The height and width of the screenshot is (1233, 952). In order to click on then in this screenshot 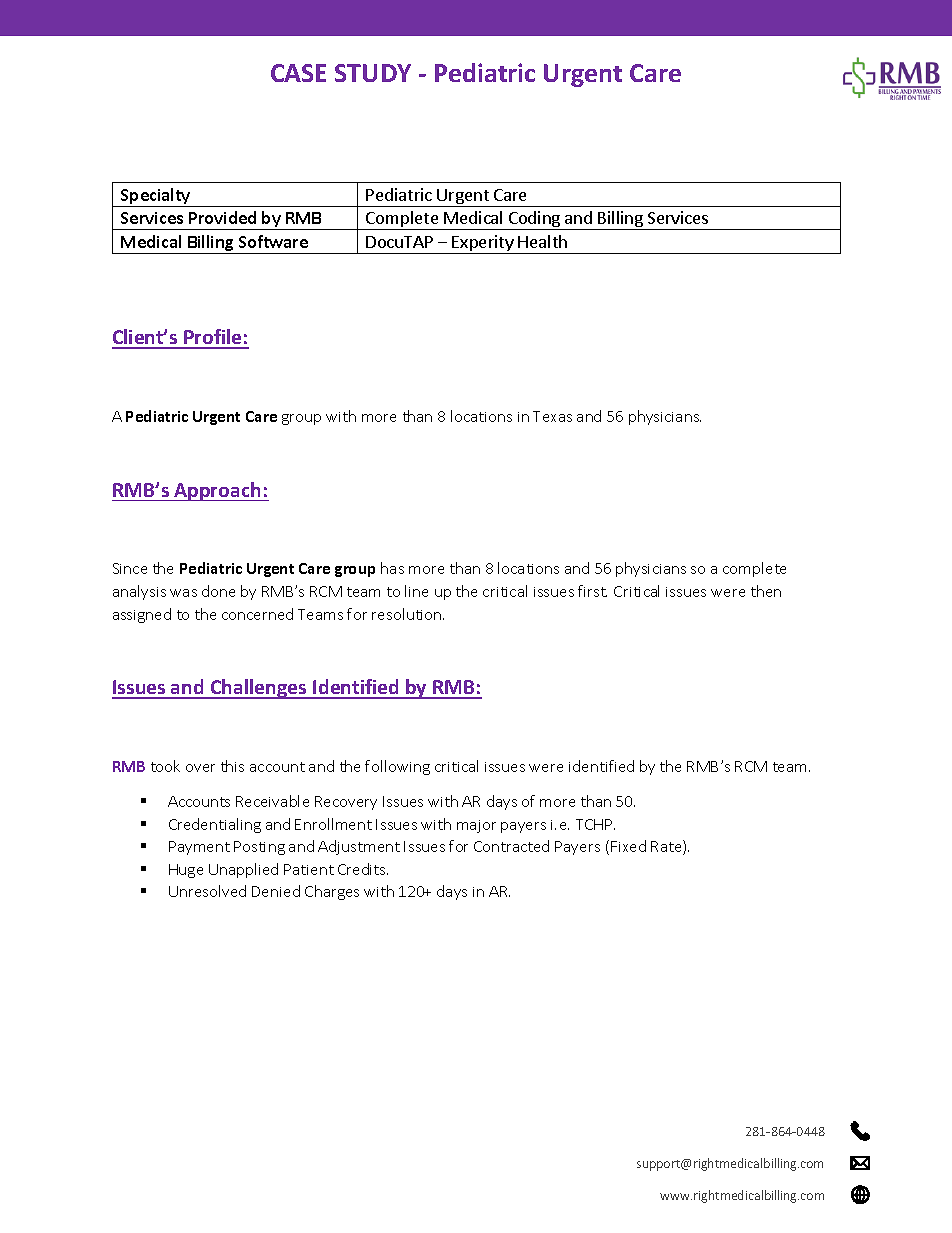, I will do `click(766, 591)`.
